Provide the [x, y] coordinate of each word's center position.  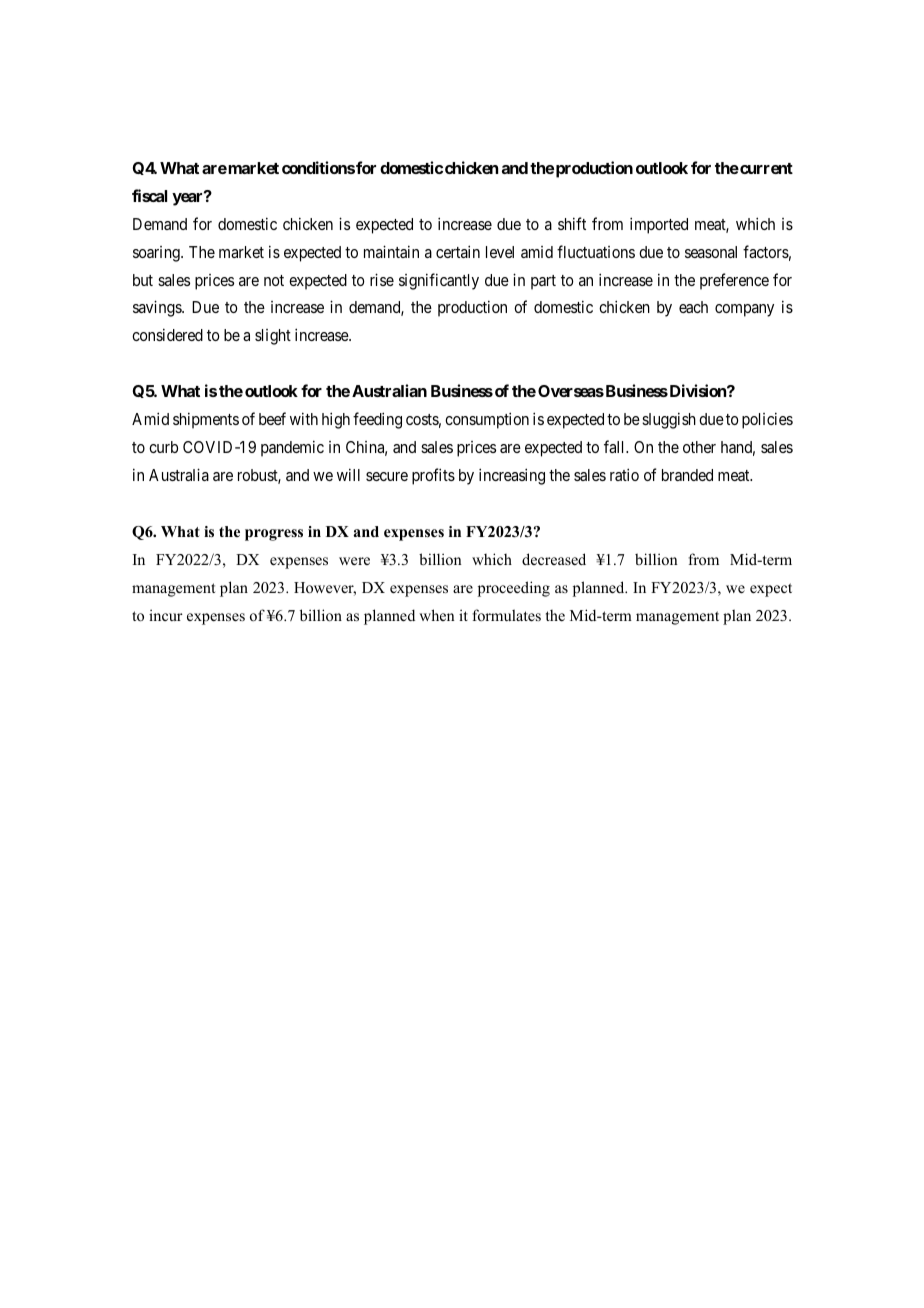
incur [166, 615]
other [699, 447]
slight [273, 337]
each [693, 307]
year [189, 199]
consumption [487, 420]
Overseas [571, 391]
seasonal [711, 252]
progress [274, 535]
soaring [157, 254]
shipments [206, 420]
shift [572, 223]
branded [687, 475]
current [765, 168]
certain [458, 251]
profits [433, 476]
